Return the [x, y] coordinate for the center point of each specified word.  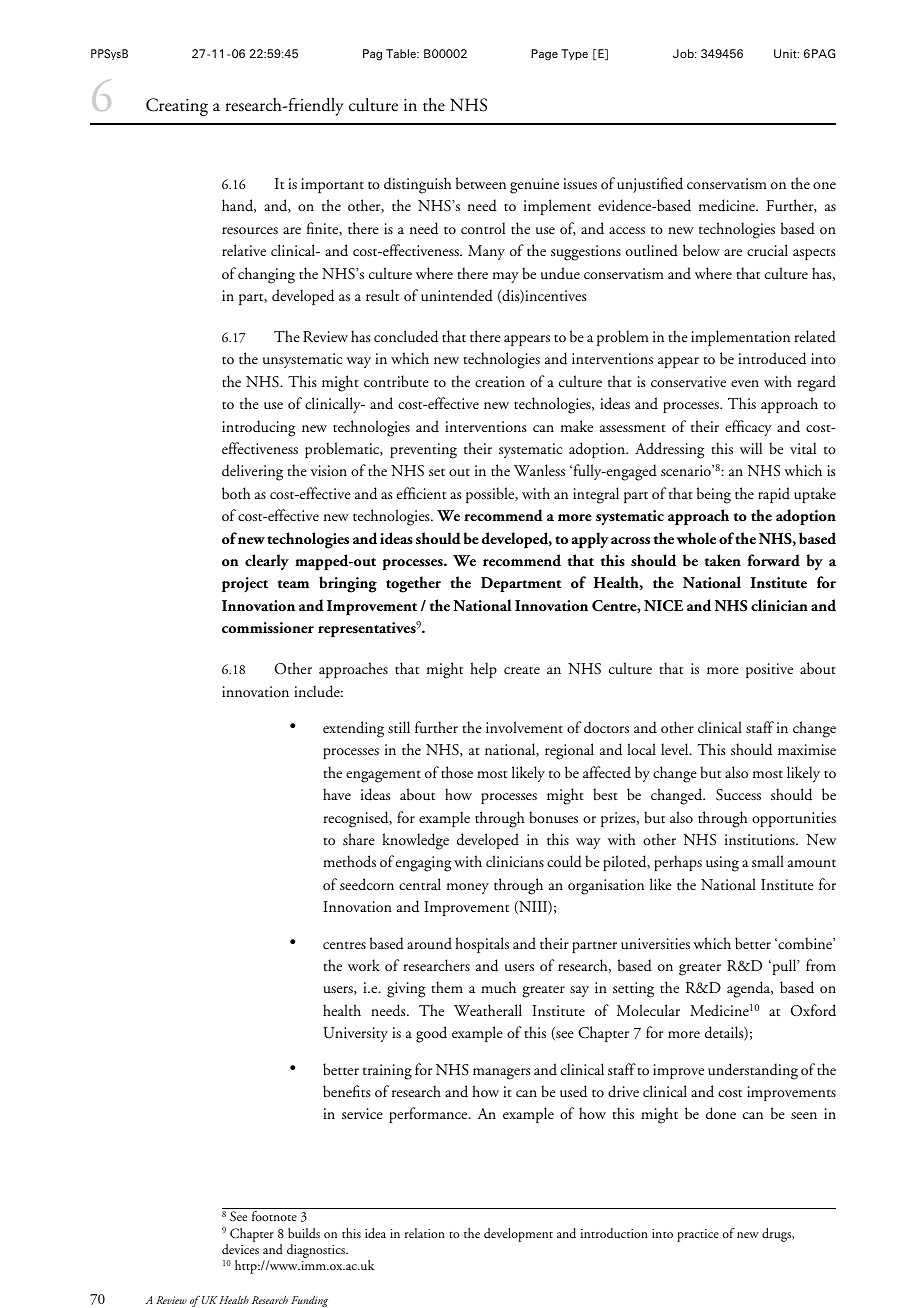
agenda [750, 989]
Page [544, 55]
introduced [772, 358]
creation [500, 381]
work [364, 965]
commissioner [268, 628]
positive [769, 670]
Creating [177, 107]
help [483, 670]
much [498, 987]
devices [240, 1249]
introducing [258, 428]
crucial [767, 250]
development [518, 1235]
